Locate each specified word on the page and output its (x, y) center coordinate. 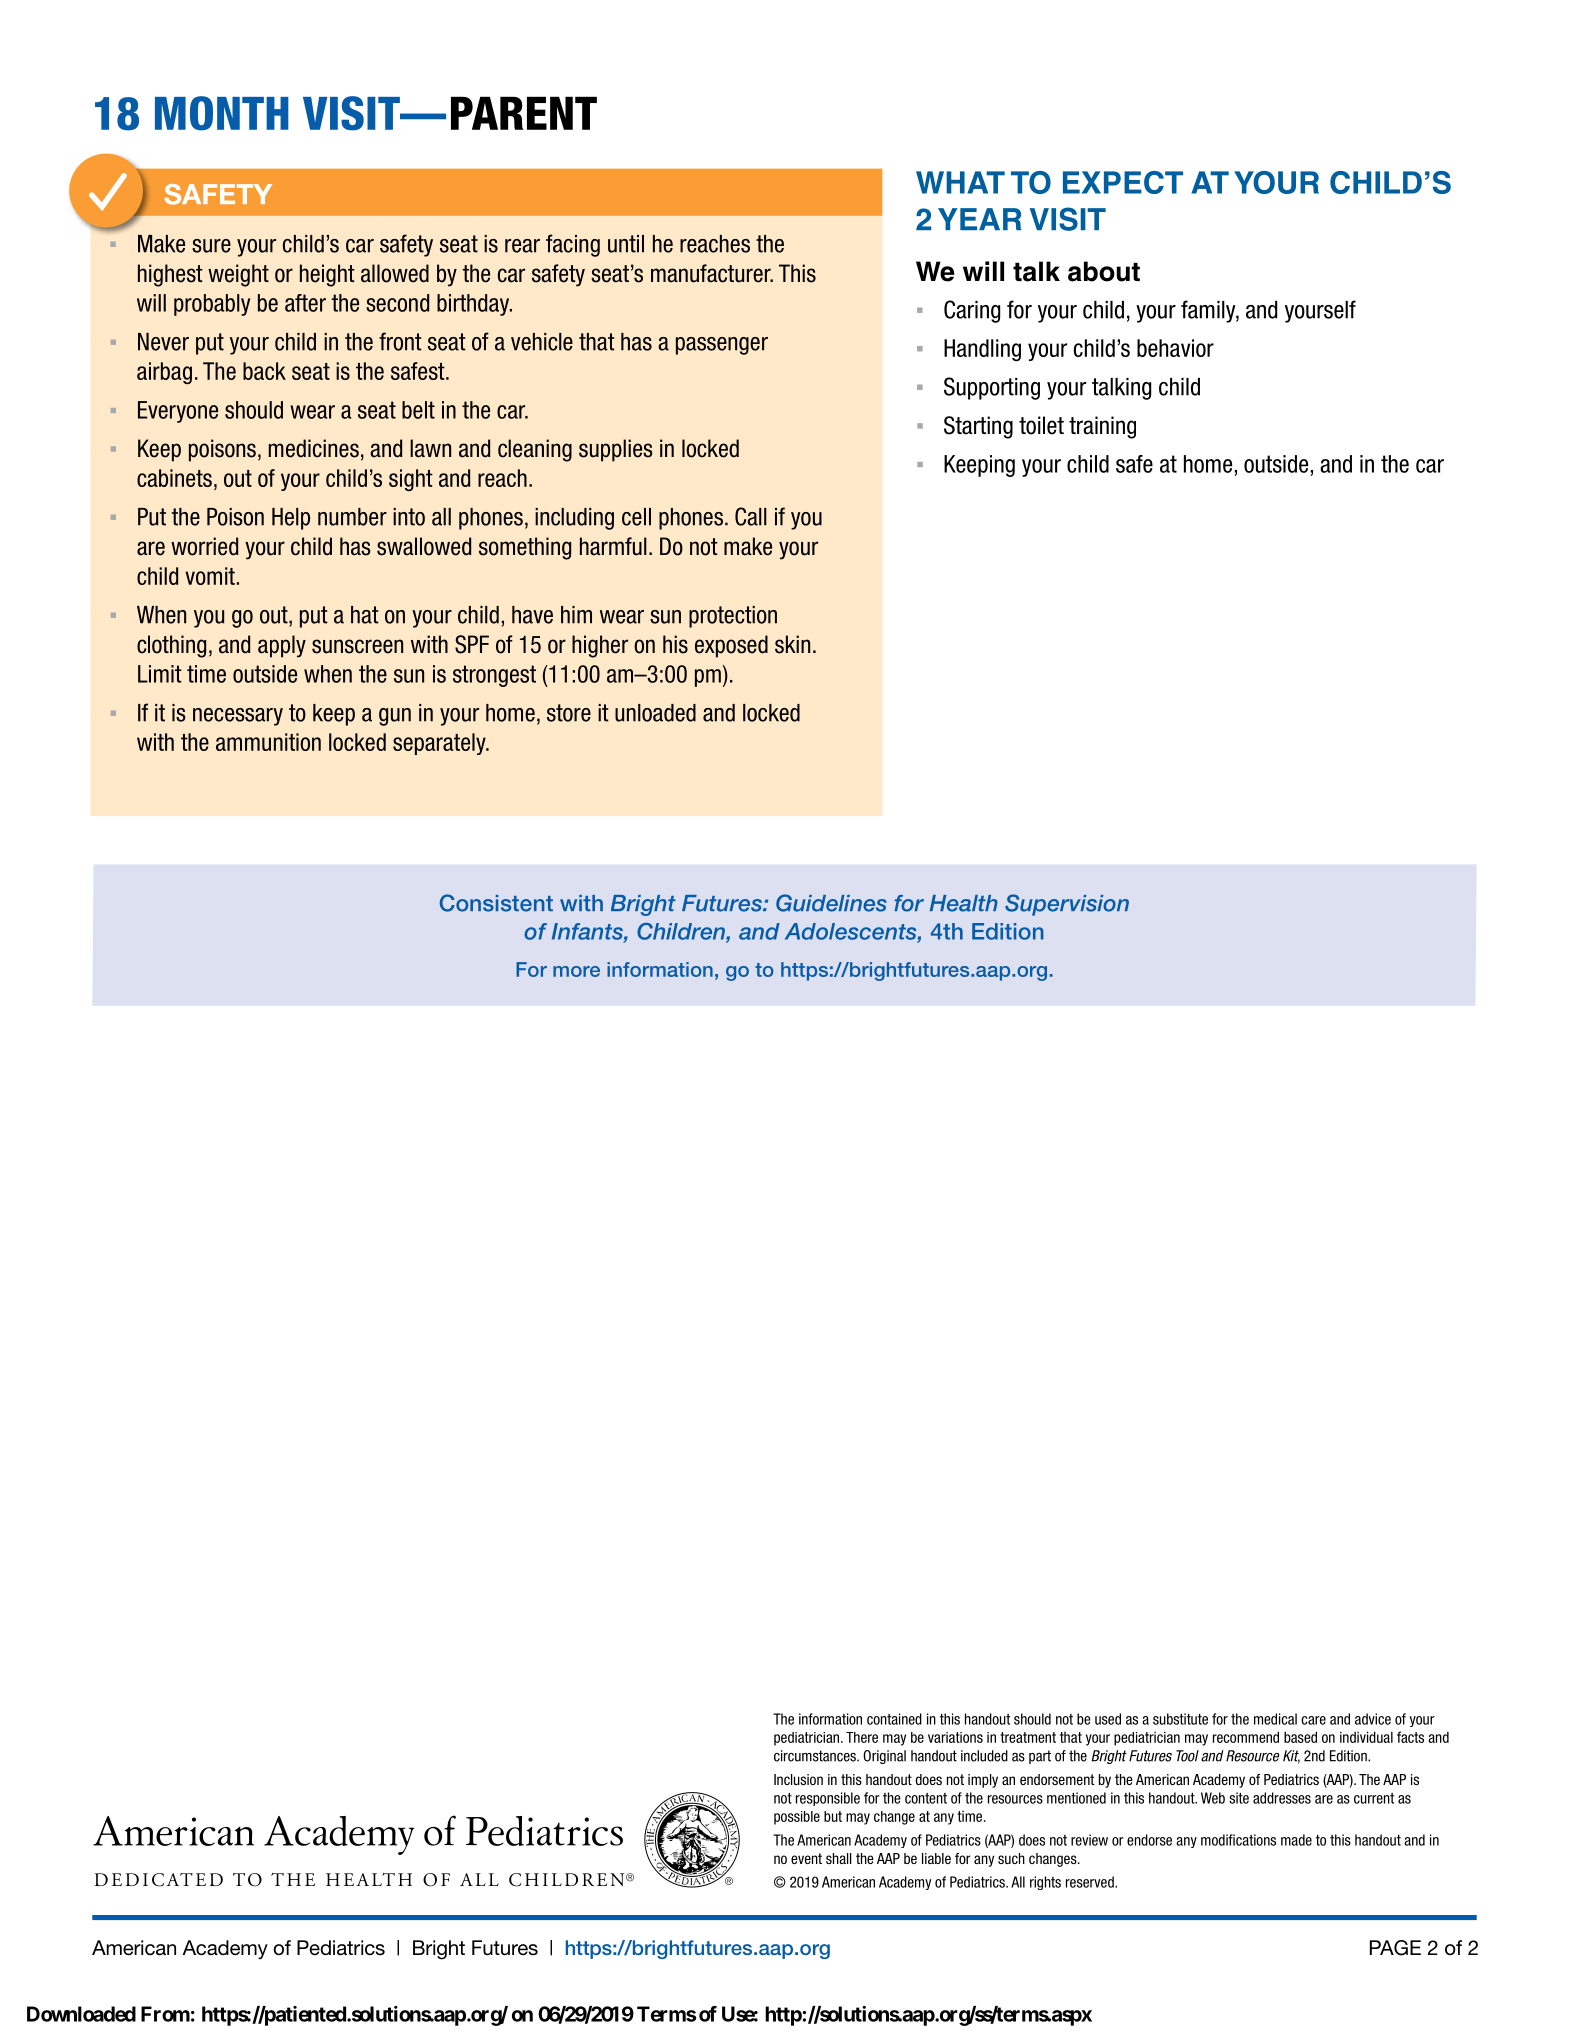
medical (1275, 1719)
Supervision (1067, 905)
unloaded (655, 713)
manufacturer (712, 273)
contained (894, 1719)
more (576, 971)
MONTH (222, 113)
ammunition (268, 742)
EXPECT (1123, 182)
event (806, 1858)
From (165, 2014)
